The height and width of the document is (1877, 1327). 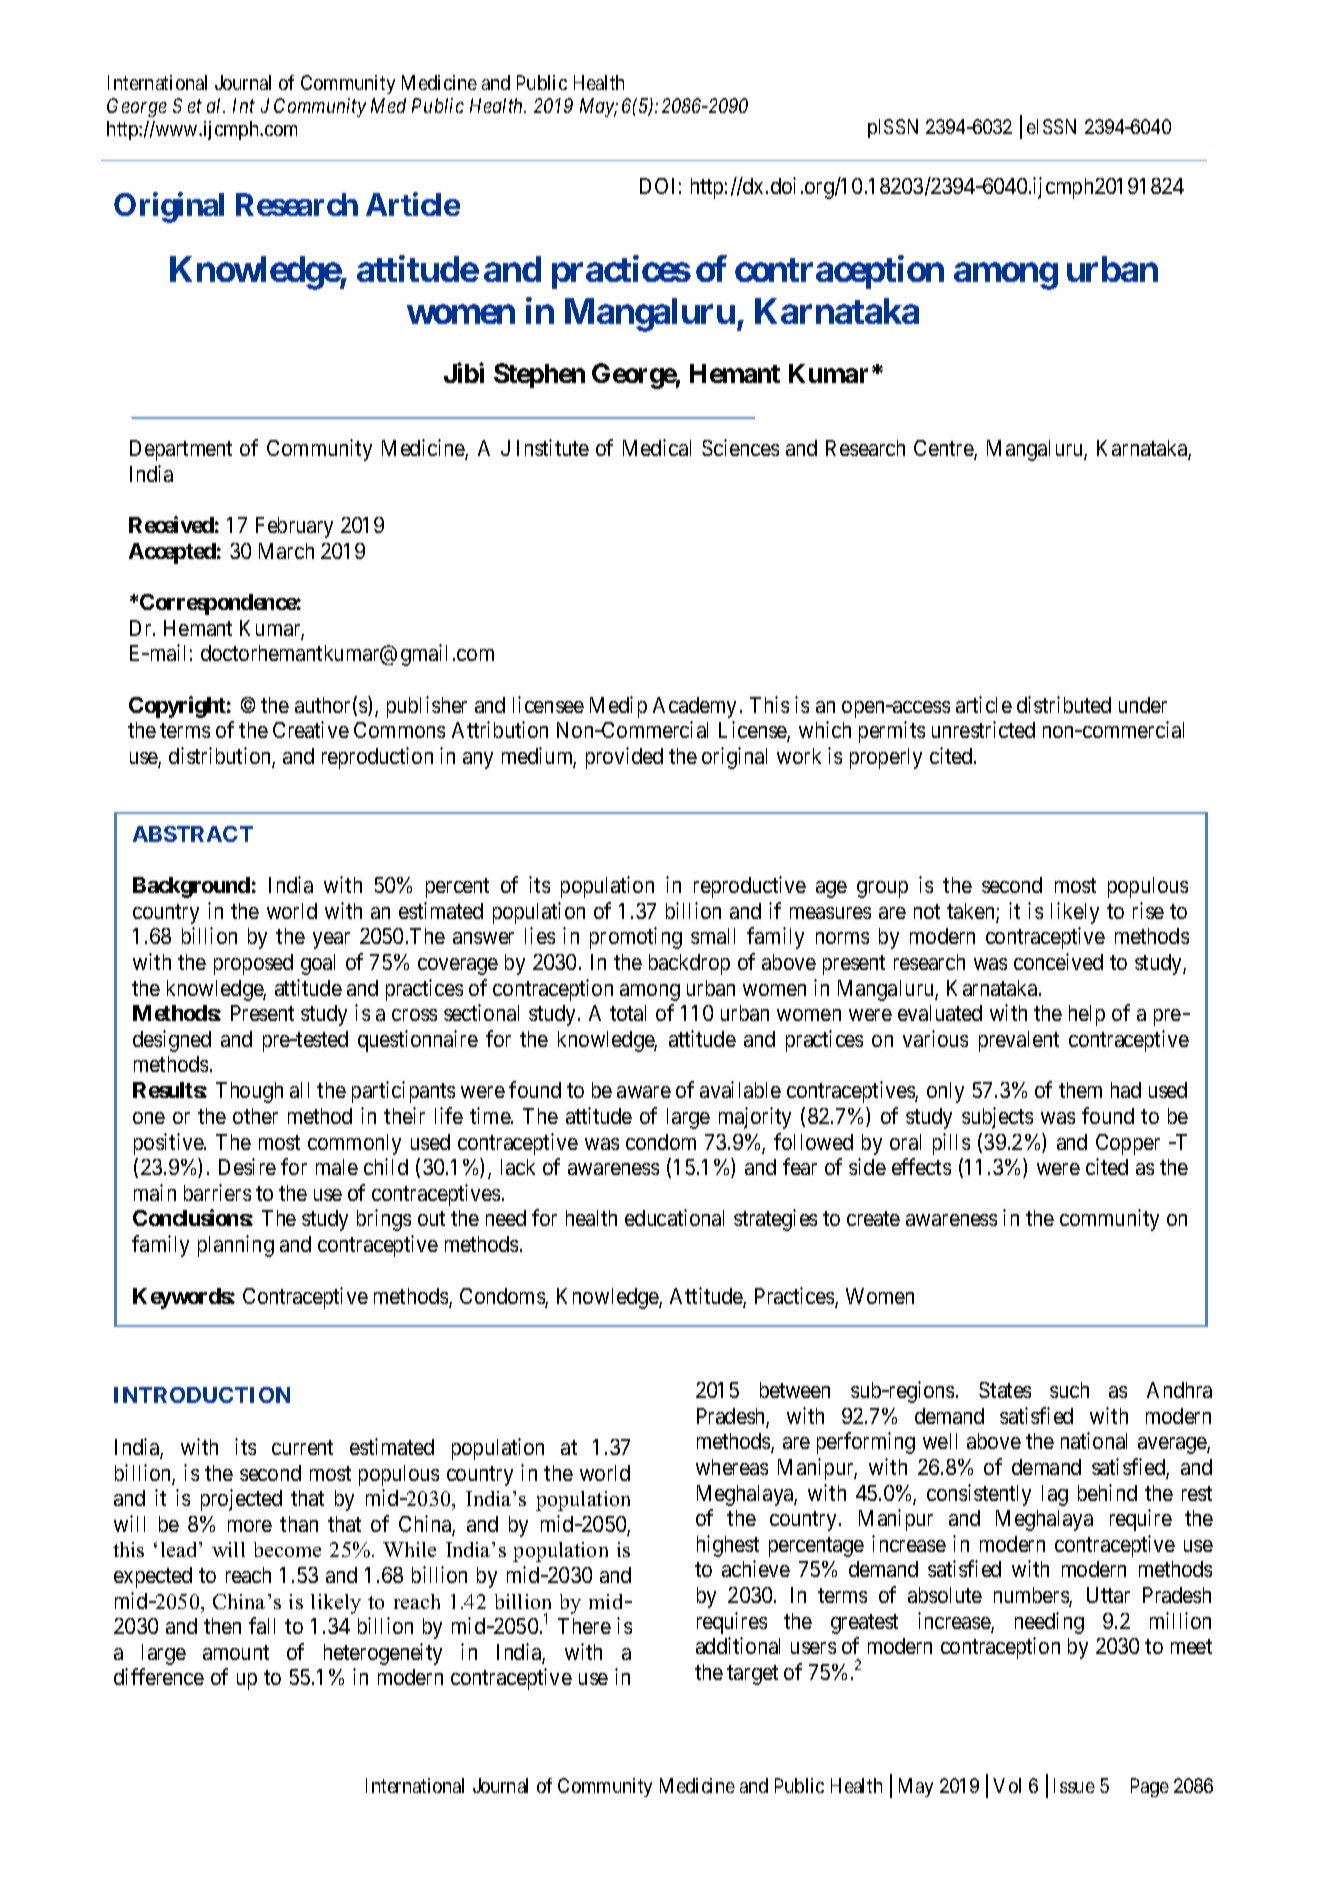 What do you see at coordinates (1080, 1090) in the document?
I see `them` at bounding box center [1080, 1090].
